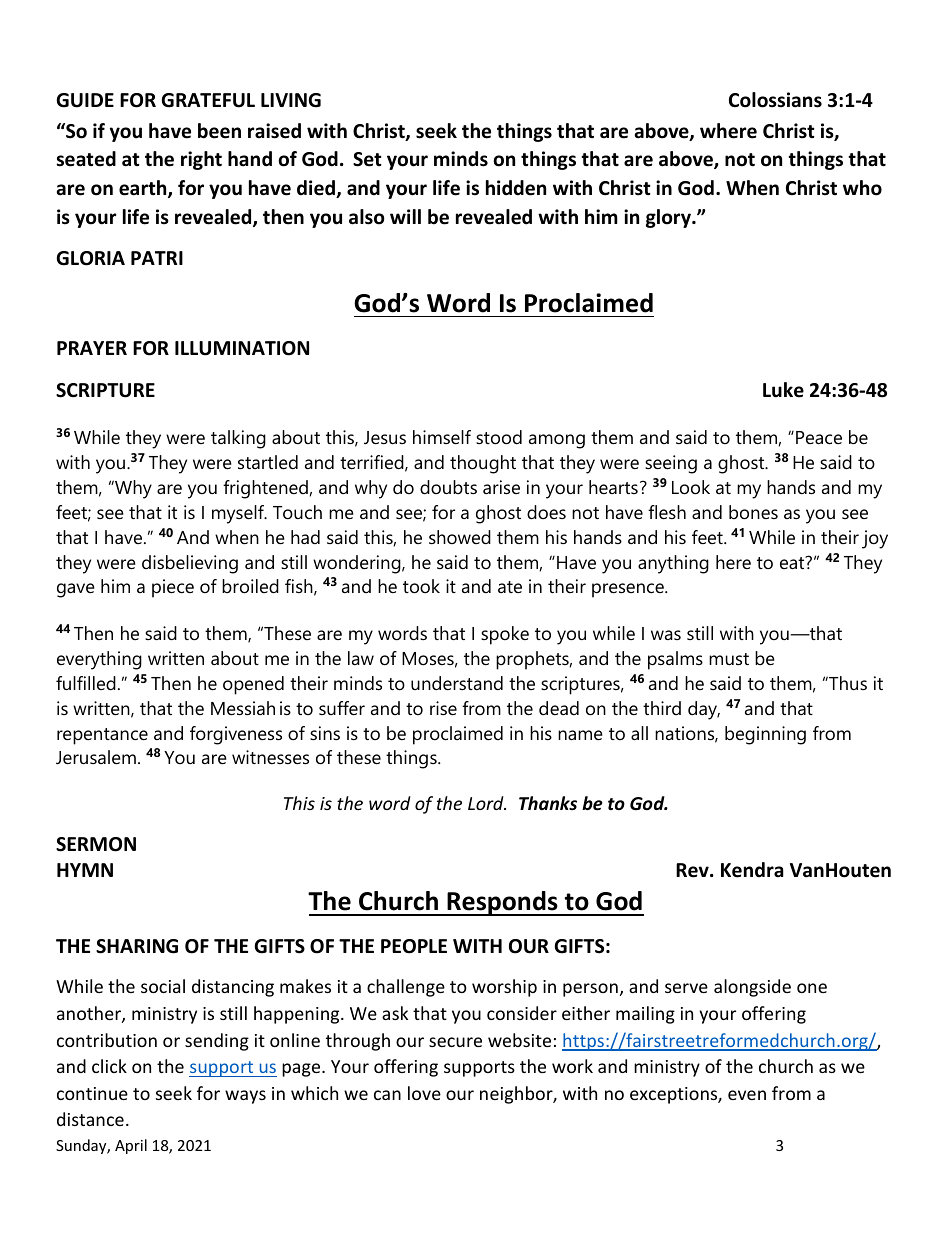 The height and width of the document is (1233, 952). Describe the element at coordinates (752, 870) in the document. I see `Kendra` at that location.
